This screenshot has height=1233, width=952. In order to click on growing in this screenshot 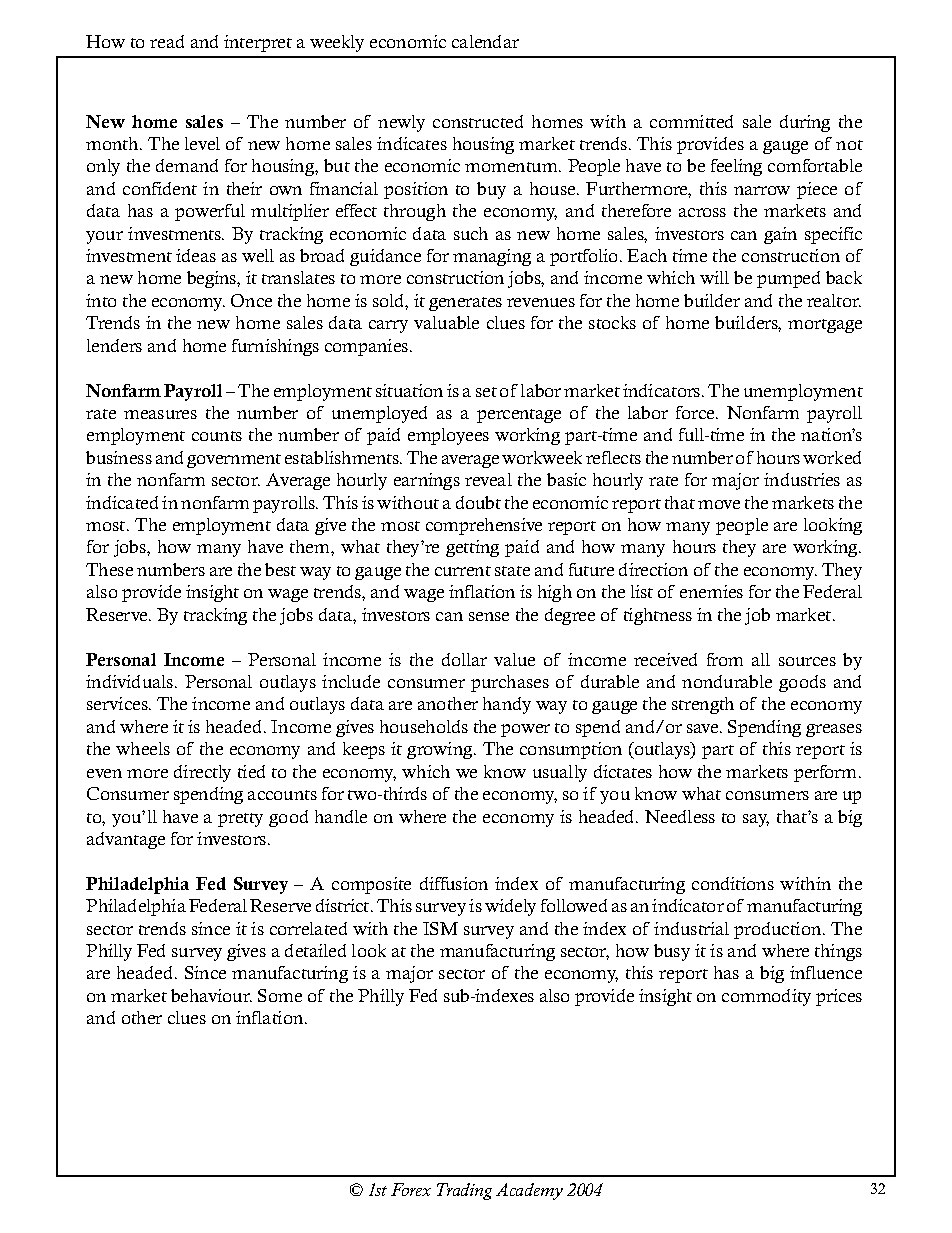, I will do `click(441, 750)`.
